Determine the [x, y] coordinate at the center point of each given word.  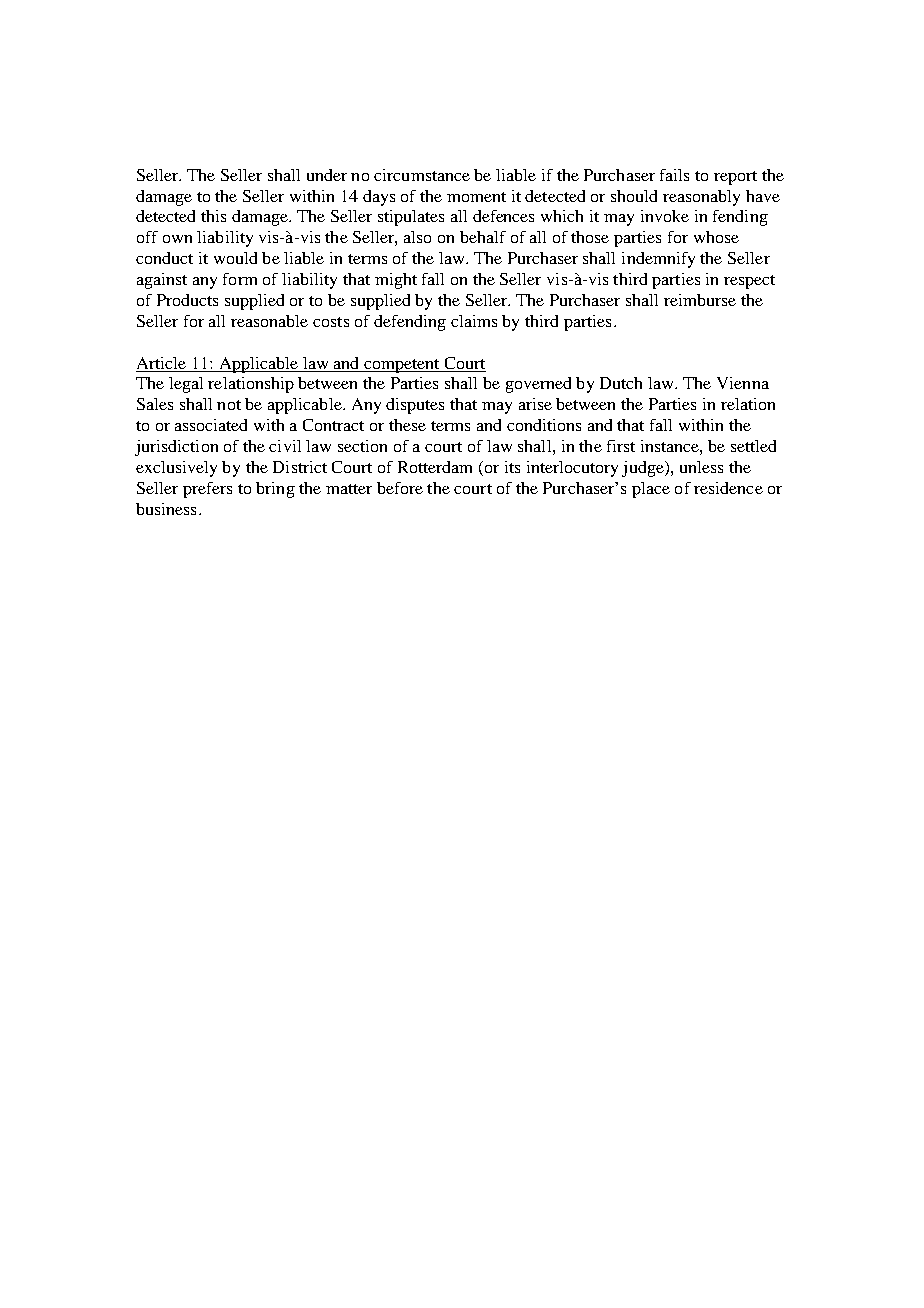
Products [187, 300]
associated [211, 425]
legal [186, 385]
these [407, 425]
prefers [207, 490]
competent [402, 366]
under [327, 175]
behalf [483, 237]
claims [474, 321]
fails [674, 175]
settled [753, 446]
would [235, 258]
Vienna [743, 383]
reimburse [700, 300]
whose [716, 237]
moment [476, 197]
